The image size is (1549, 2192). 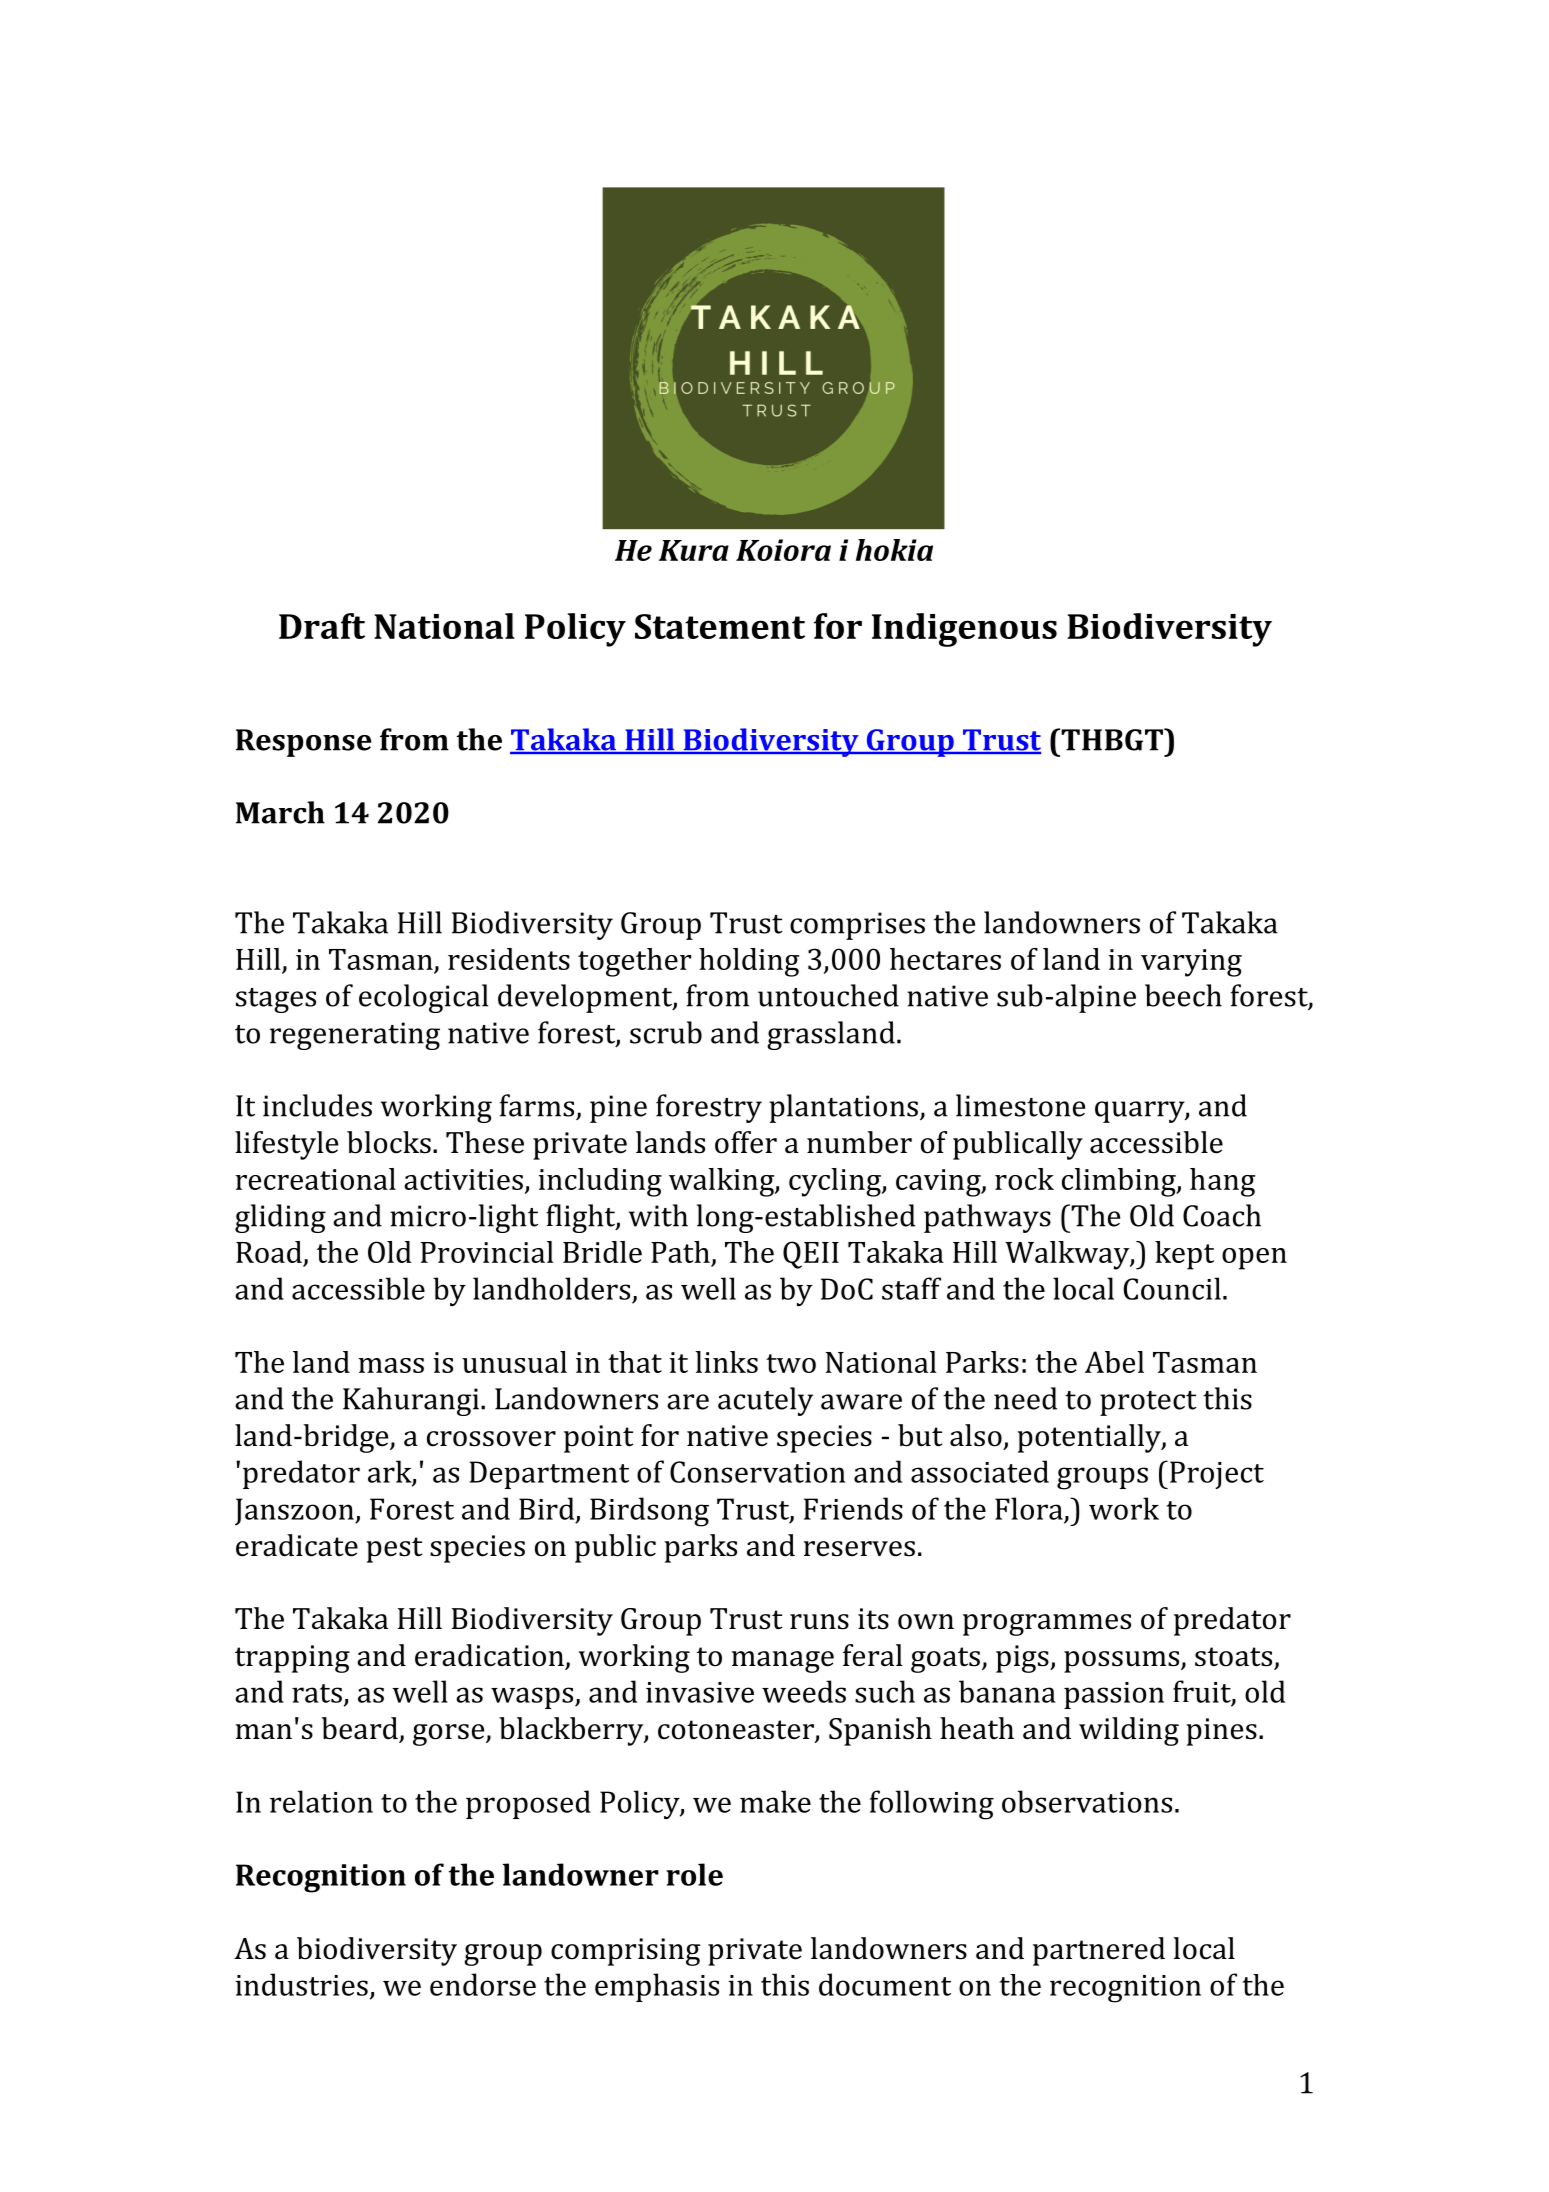 What do you see at coordinates (1099, 1951) in the document?
I see `partnered` at bounding box center [1099, 1951].
